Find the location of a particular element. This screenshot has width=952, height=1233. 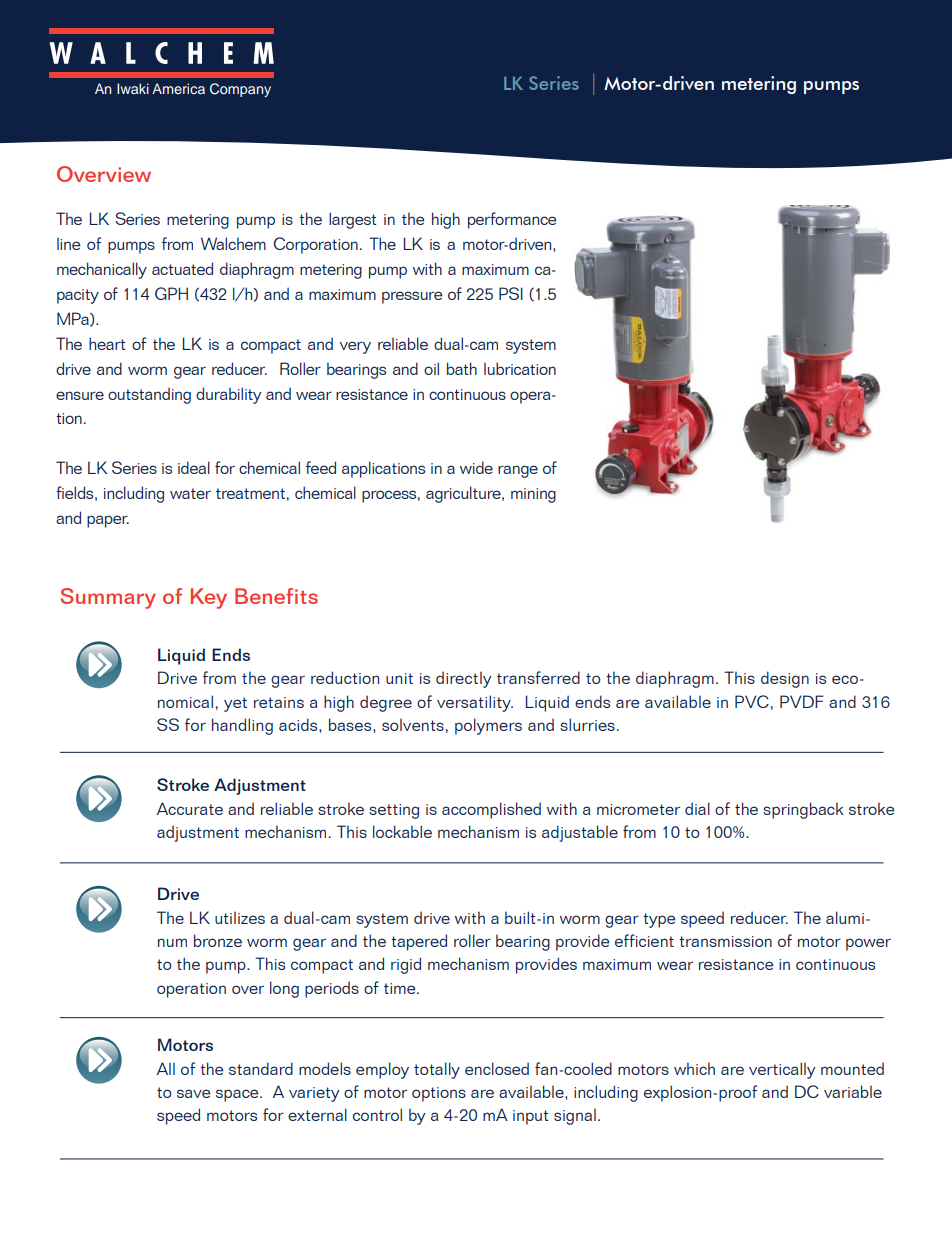

directly is located at coordinates (464, 679).
